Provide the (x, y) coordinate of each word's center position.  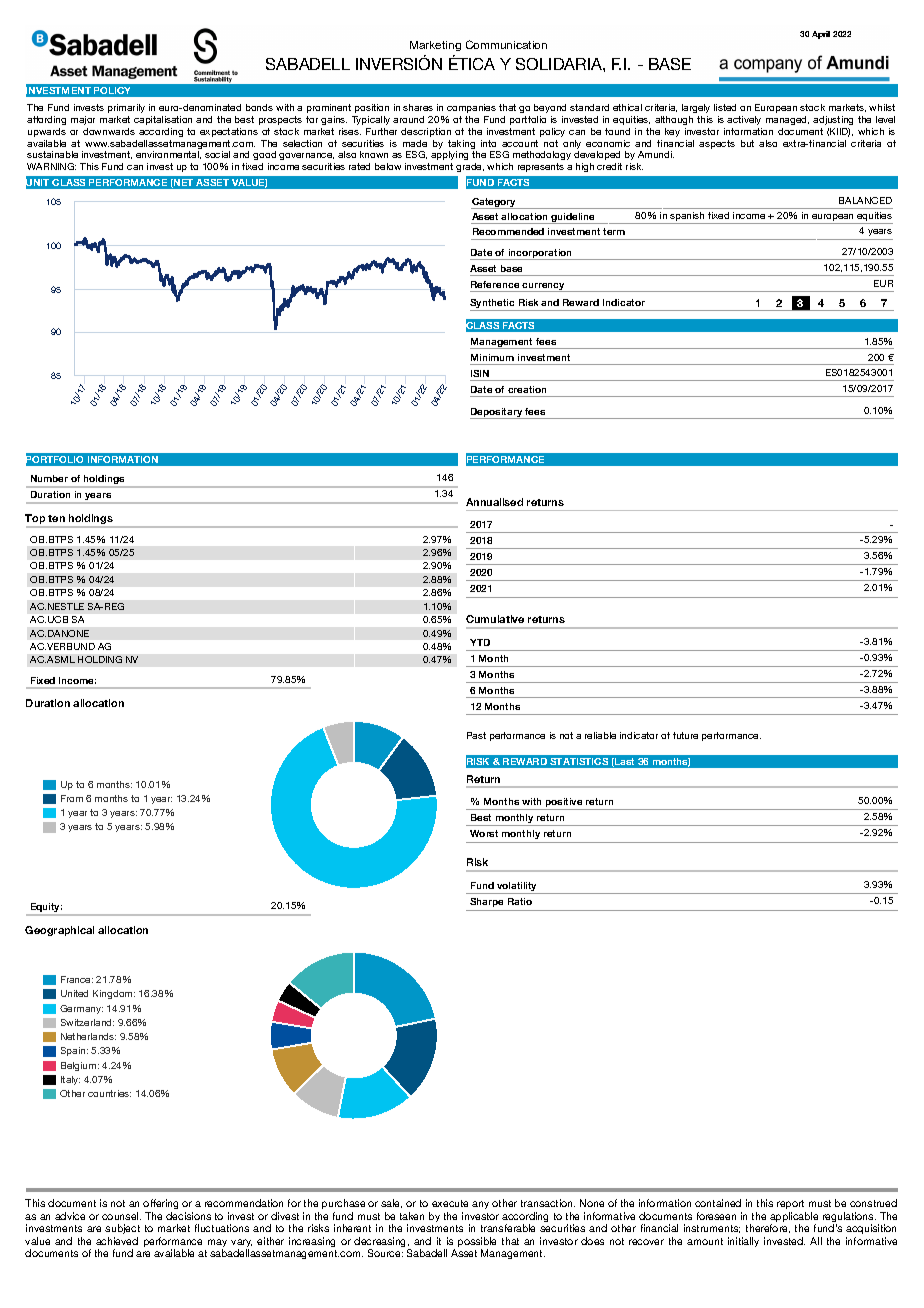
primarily (126, 108)
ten (56, 518)
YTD (480, 642)
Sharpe (486, 902)
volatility (517, 888)
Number (49, 478)
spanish (687, 218)
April (821, 35)
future (685, 735)
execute (450, 1203)
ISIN (480, 373)
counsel (121, 1216)
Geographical (59, 931)
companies (471, 108)
